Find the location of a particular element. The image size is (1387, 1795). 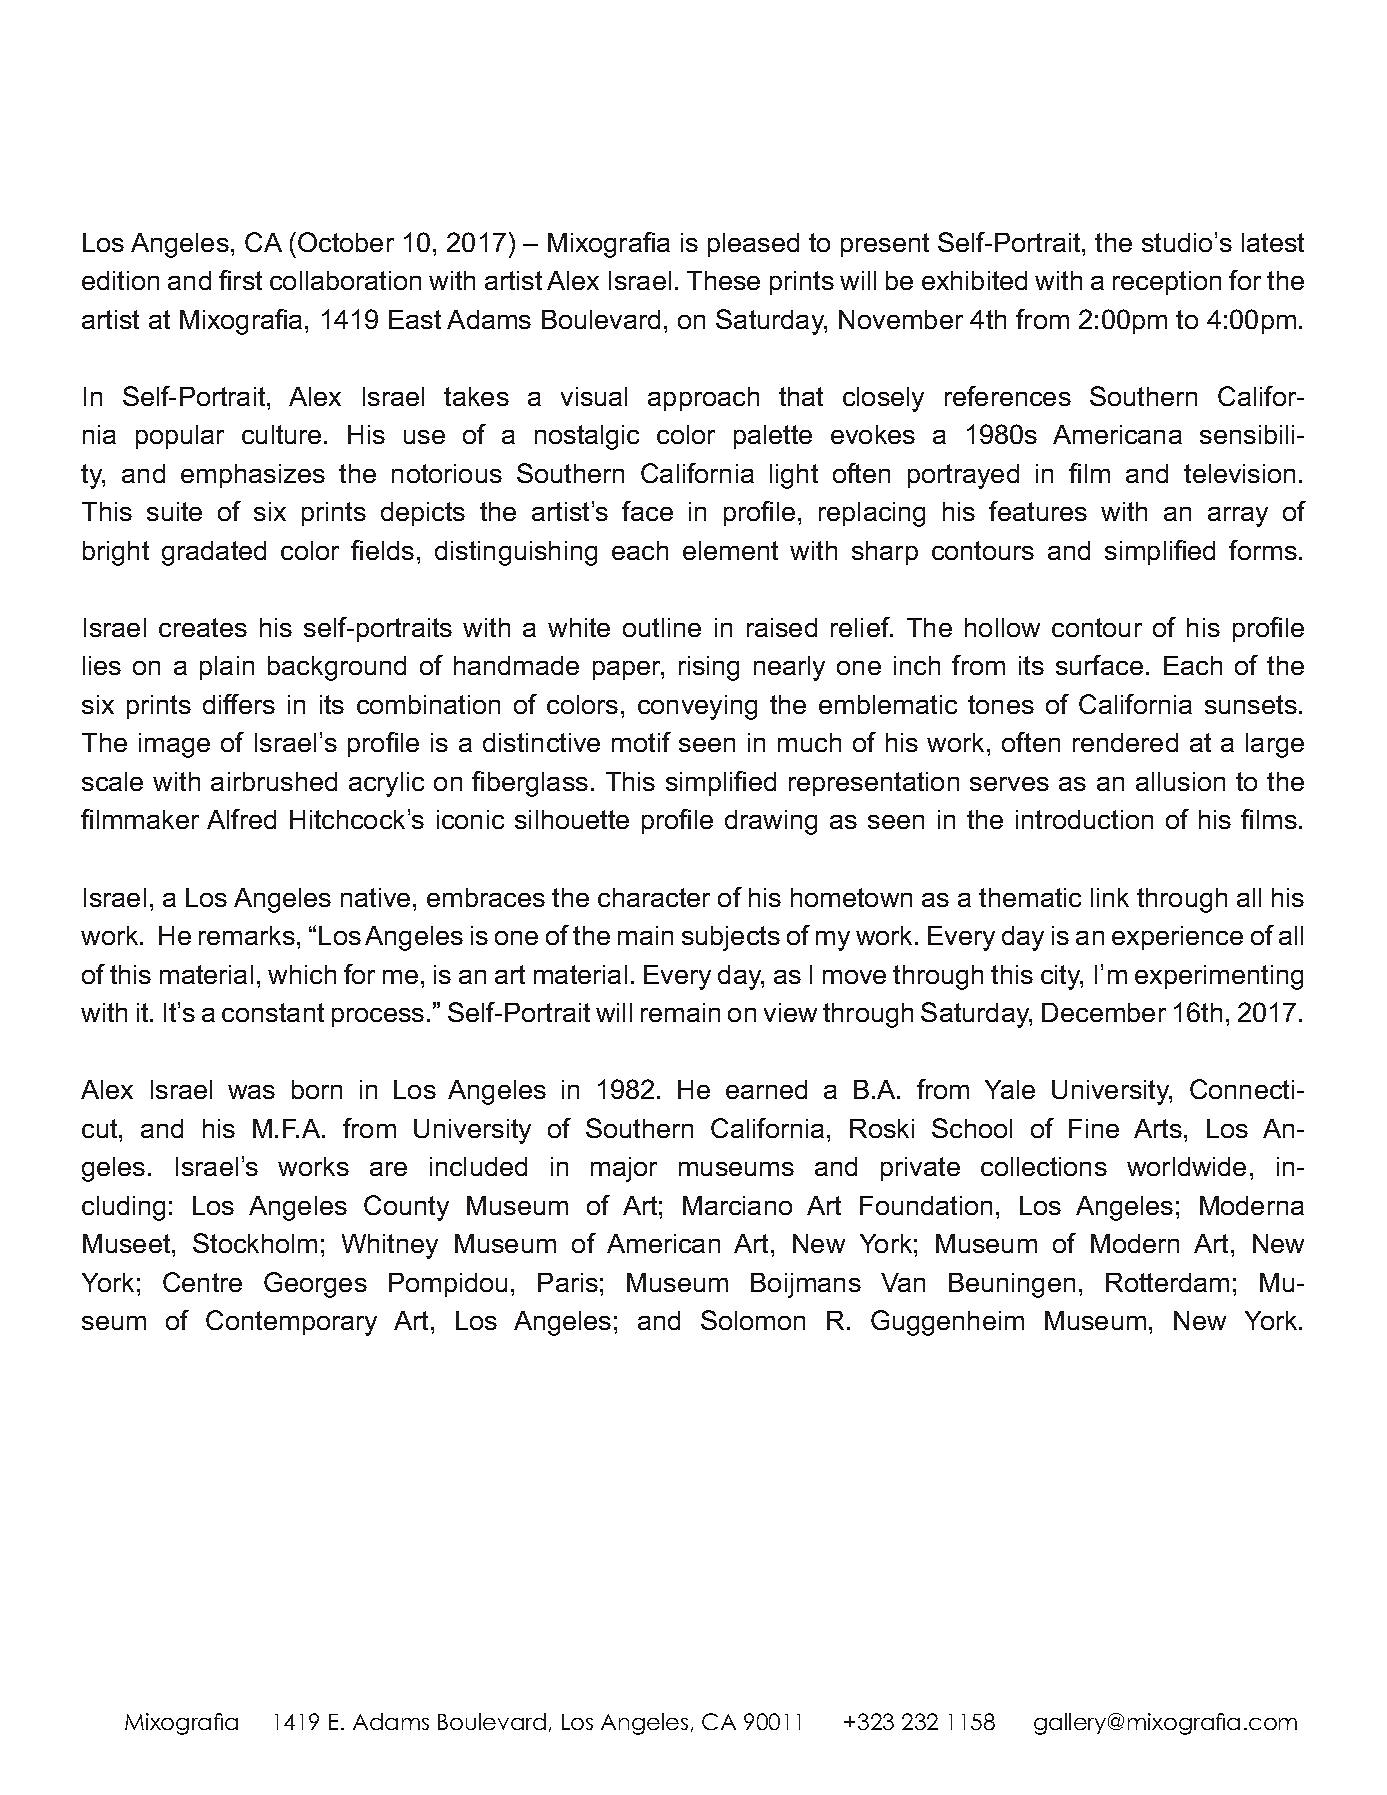

features is located at coordinates (1038, 511).
